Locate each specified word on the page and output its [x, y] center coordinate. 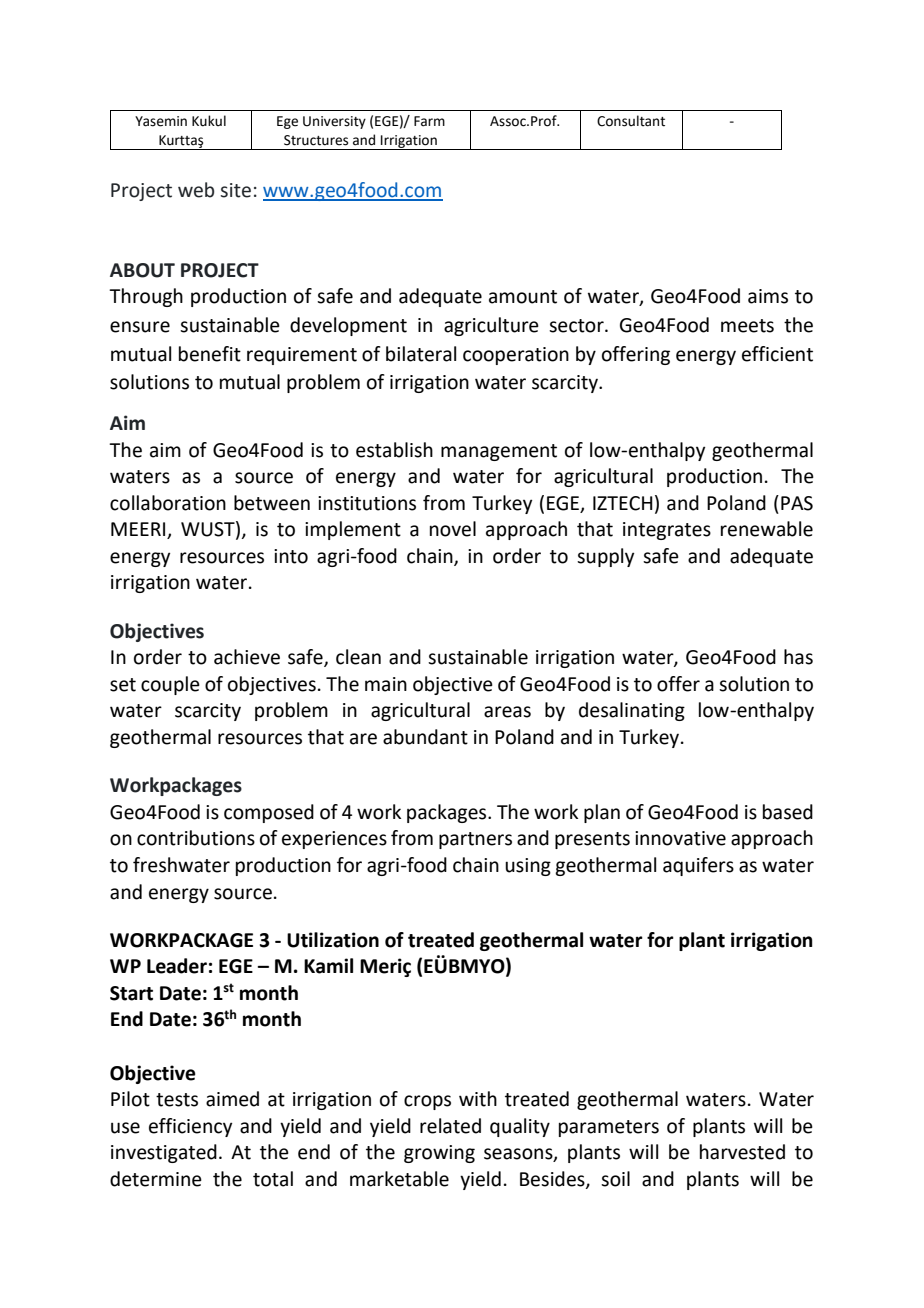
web [196, 190]
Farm [429, 121]
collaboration [168, 503]
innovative [680, 838]
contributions [196, 838]
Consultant [631, 121]
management [499, 452]
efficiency [190, 1127]
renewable [767, 529]
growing [439, 1154]
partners [475, 840]
